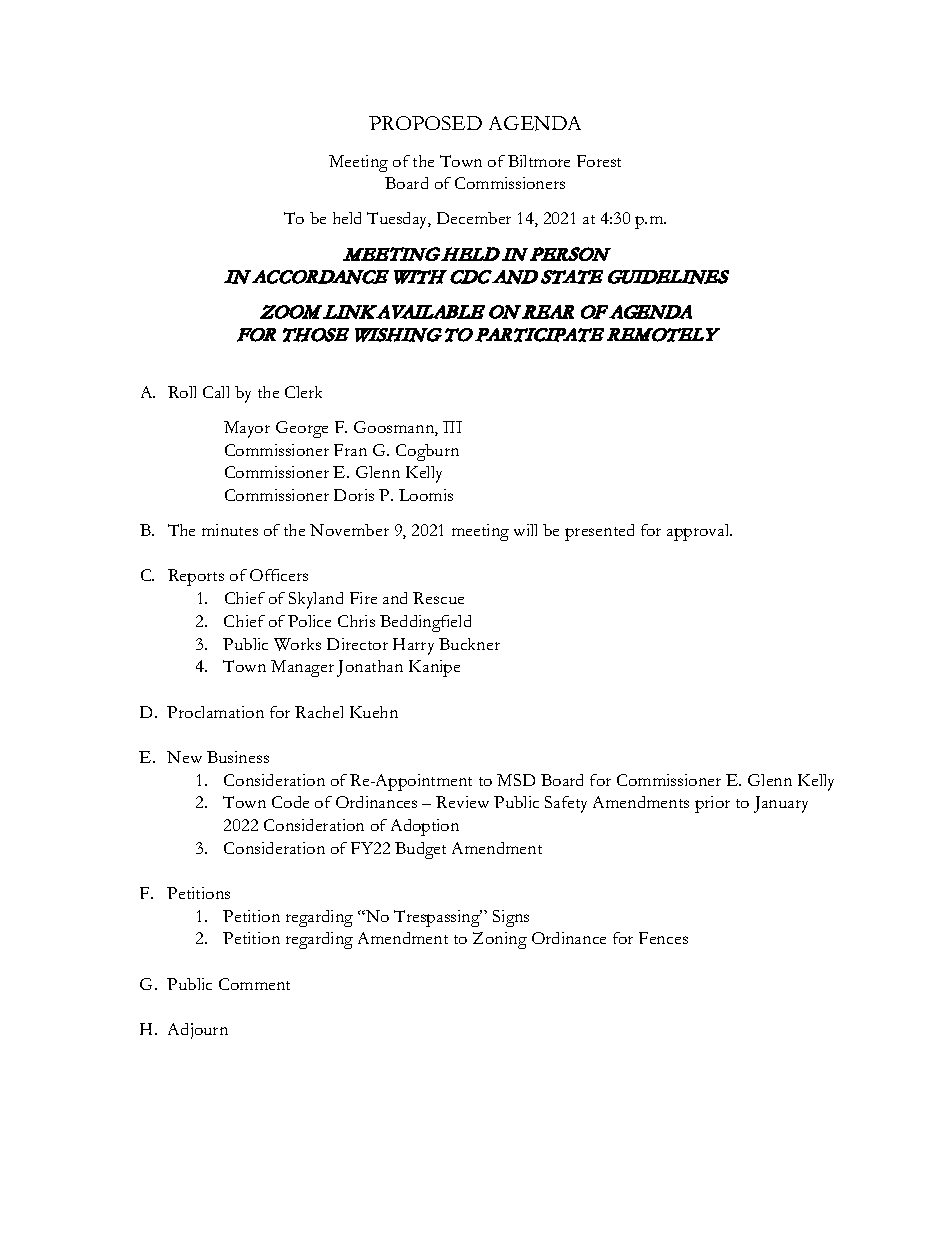  Describe the element at coordinates (699, 532) in the document. I see `approval` at that location.
